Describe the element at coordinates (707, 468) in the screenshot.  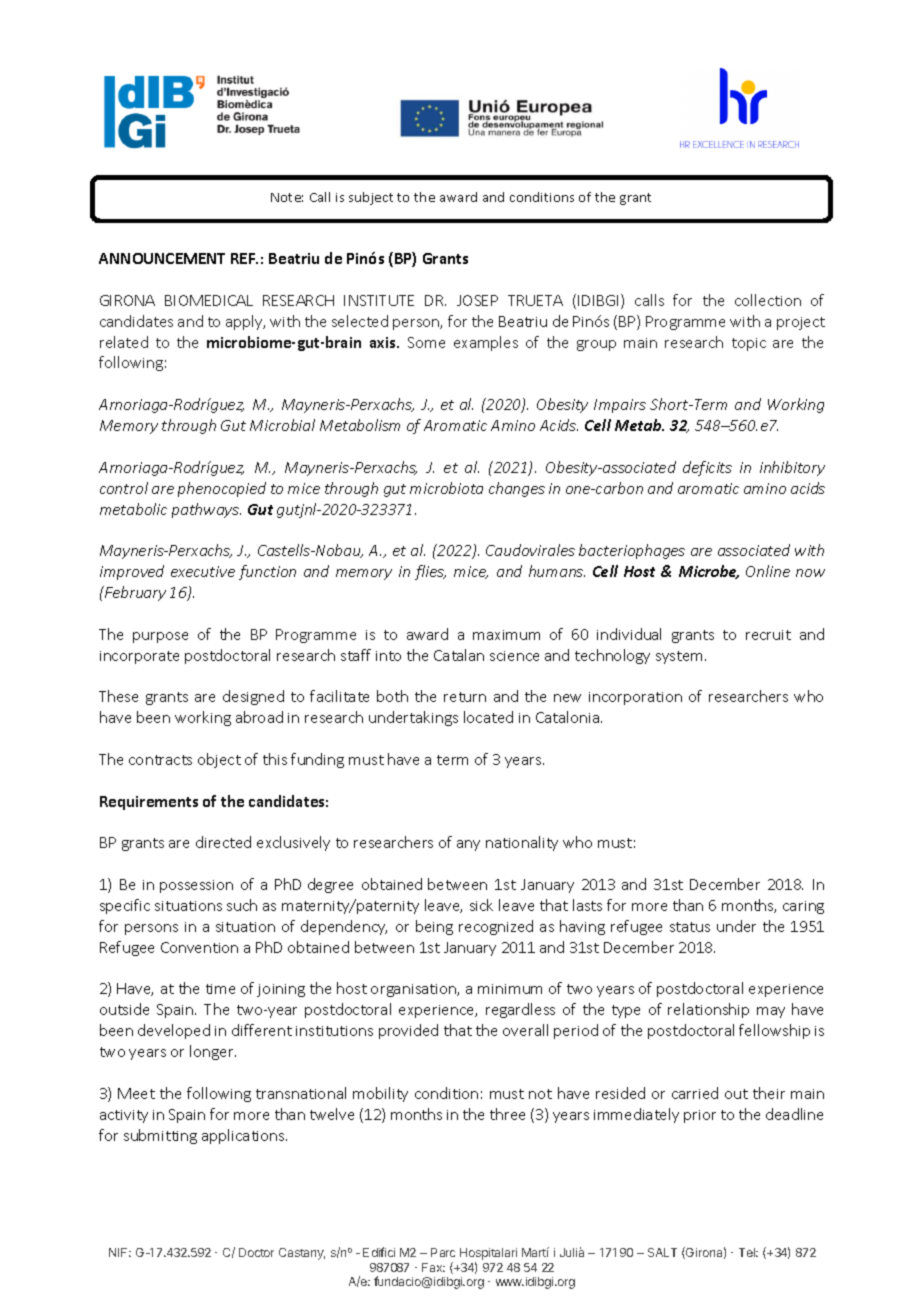
I see `deficits` at that location.
